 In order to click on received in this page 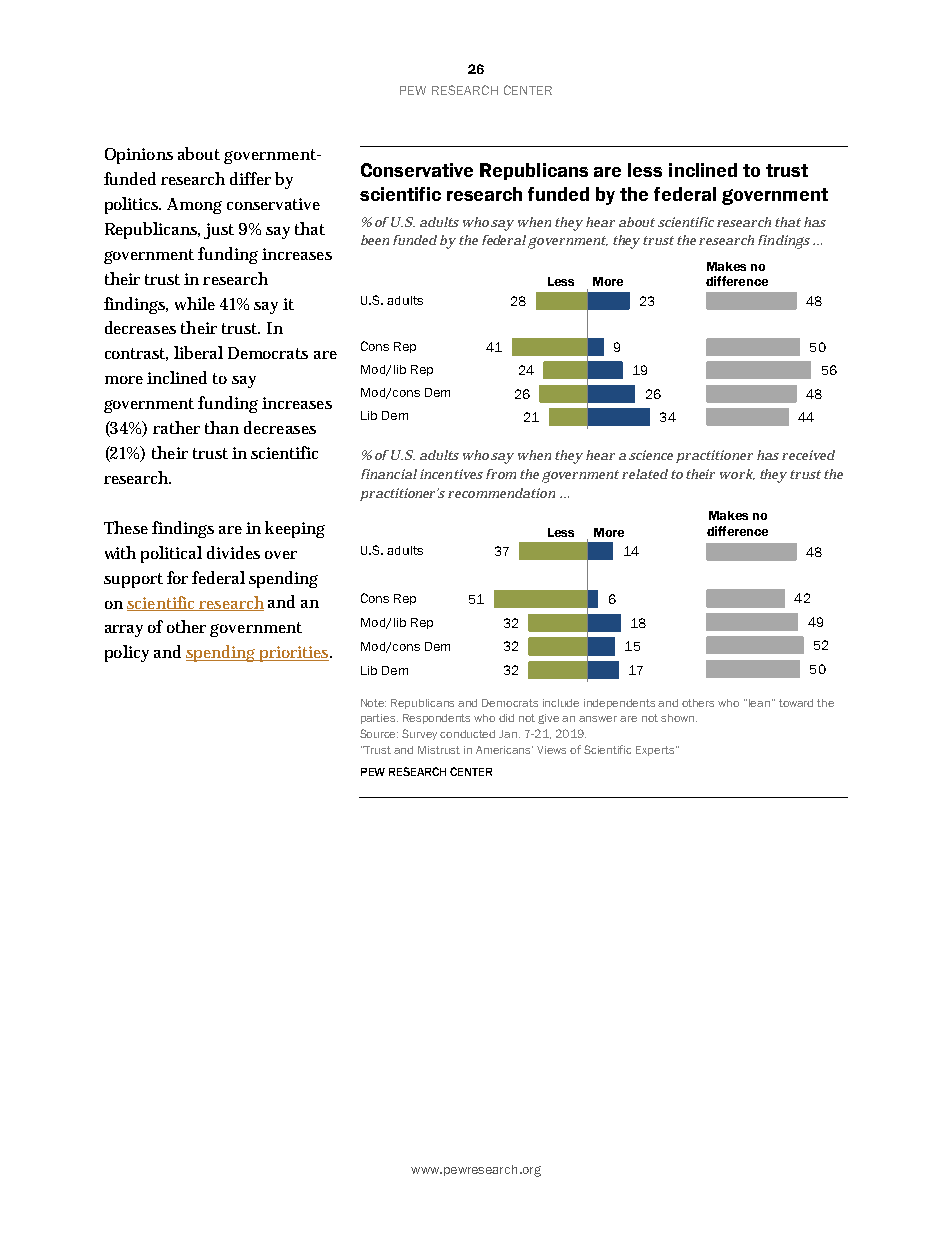, I will do `click(808, 455)`.
